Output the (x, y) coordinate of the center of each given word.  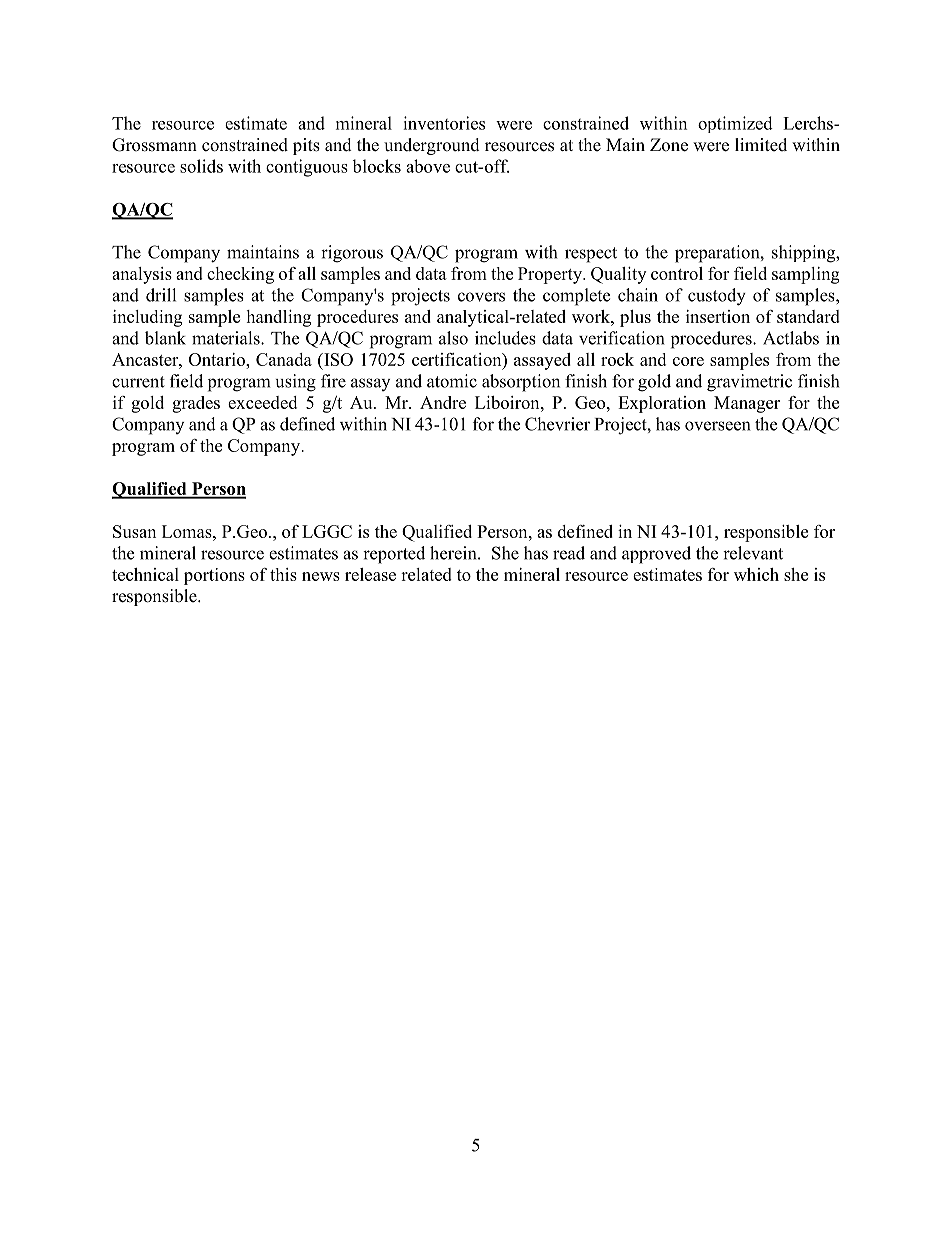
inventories (444, 123)
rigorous (352, 254)
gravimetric (749, 383)
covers (481, 297)
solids (201, 166)
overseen (717, 426)
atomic (452, 381)
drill (161, 295)
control (677, 273)
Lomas (188, 531)
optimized (735, 124)
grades (196, 404)
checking (240, 275)
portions (214, 576)
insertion (718, 316)
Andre (443, 402)
